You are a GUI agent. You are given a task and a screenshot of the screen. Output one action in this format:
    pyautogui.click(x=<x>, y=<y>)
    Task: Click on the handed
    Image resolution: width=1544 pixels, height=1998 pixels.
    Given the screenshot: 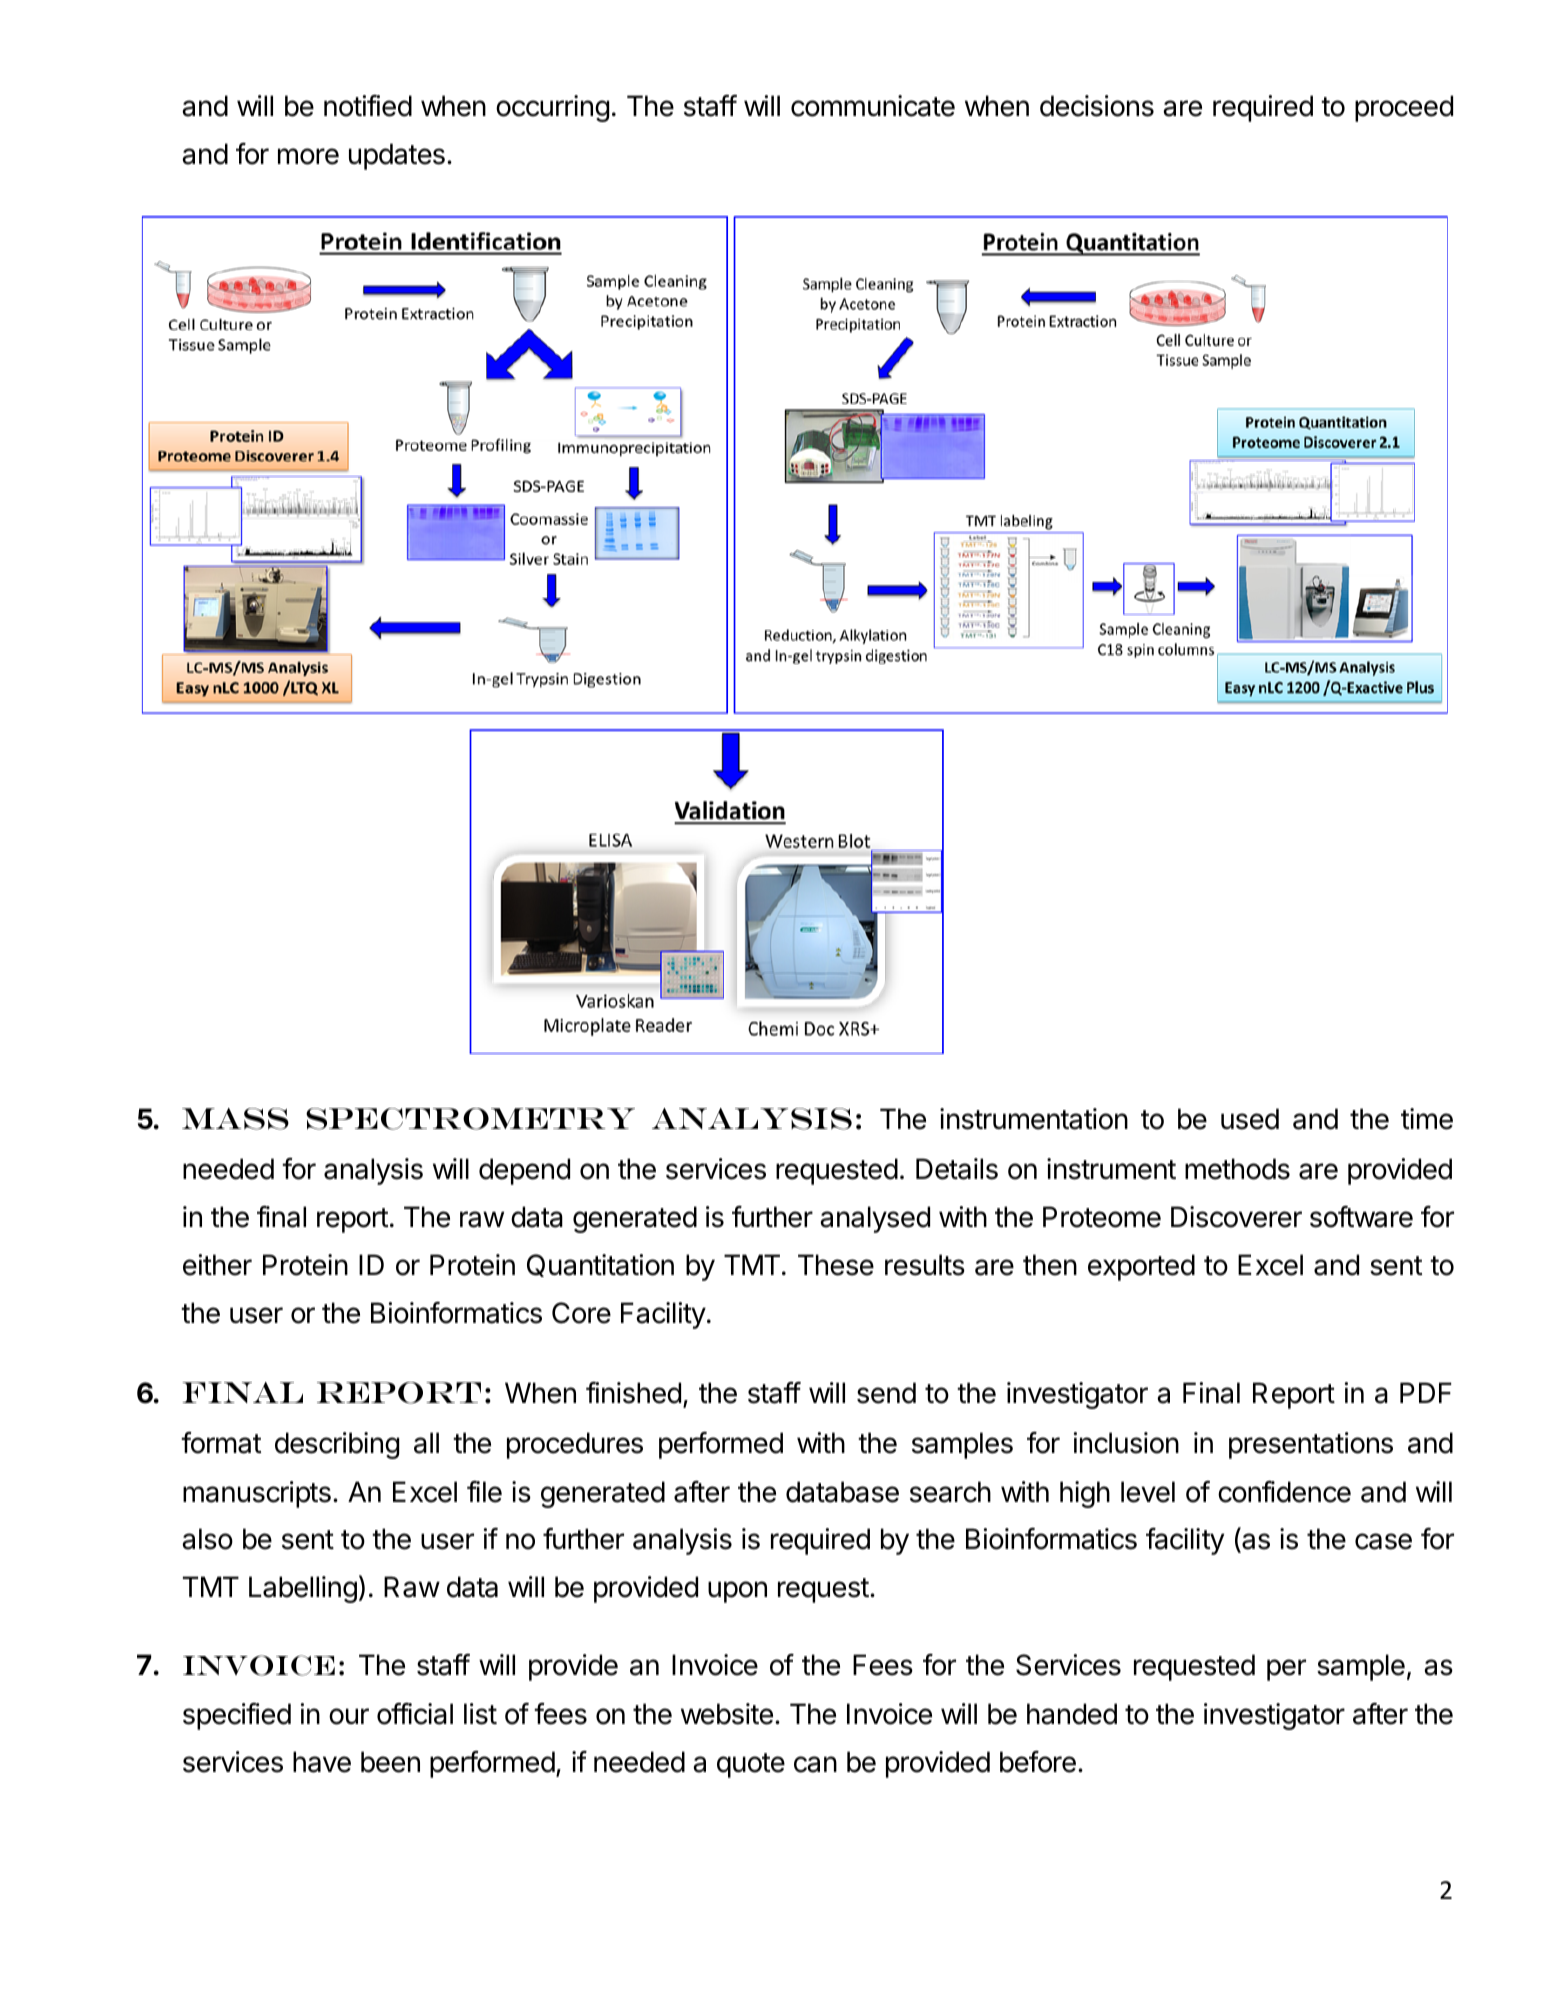 What is the action you would take?
    pyautogui.click(x=1072, y=1714)
